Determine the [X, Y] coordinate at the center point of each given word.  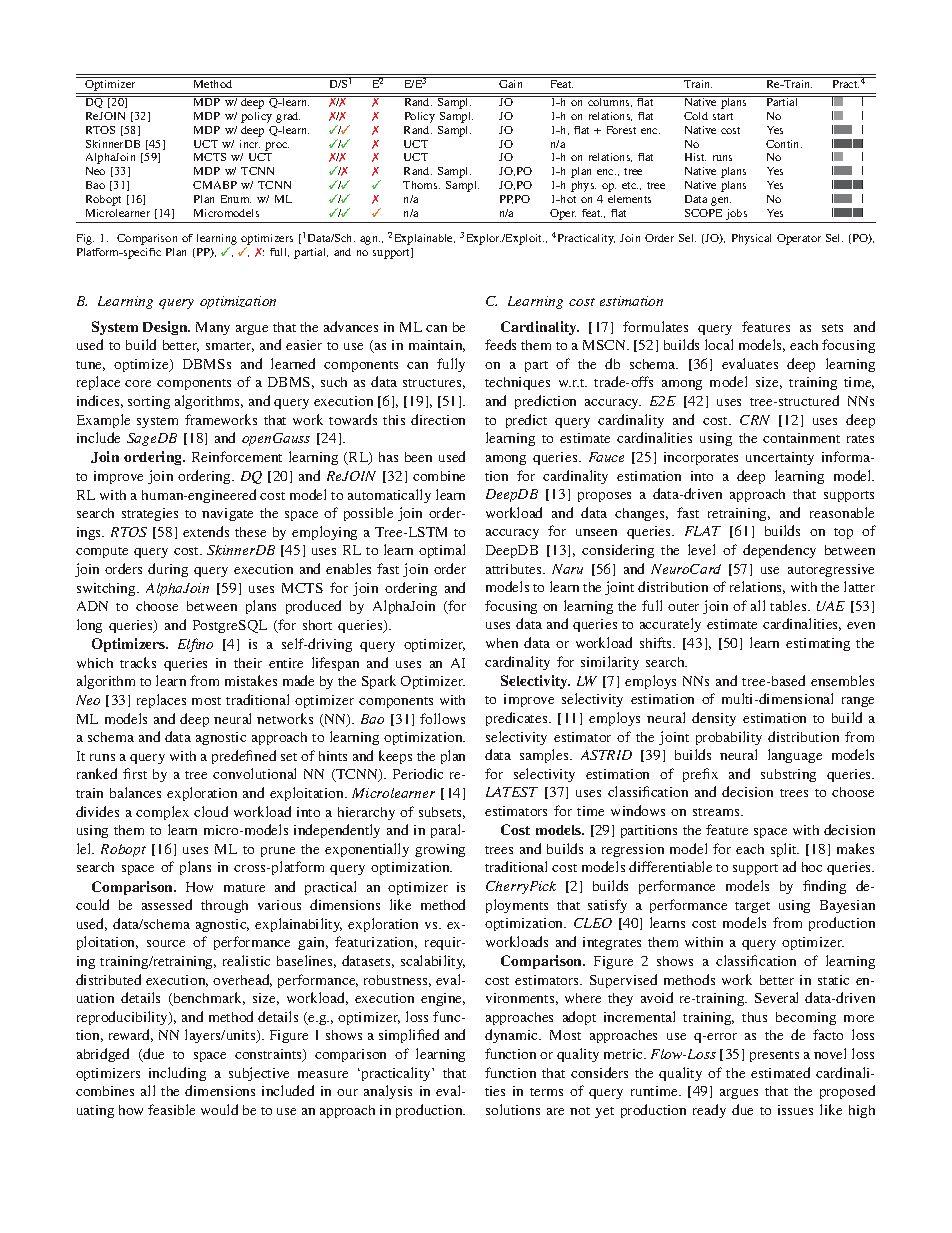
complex [162, 813]
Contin [784, 144]
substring [788, 775]
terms [546, 1092]
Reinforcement [237, 456]
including [177, 1074]
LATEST [512, 792]
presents [774, 1056]
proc [277, 146]
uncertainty [780, 458]
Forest [621, 130]
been [418, 457]
